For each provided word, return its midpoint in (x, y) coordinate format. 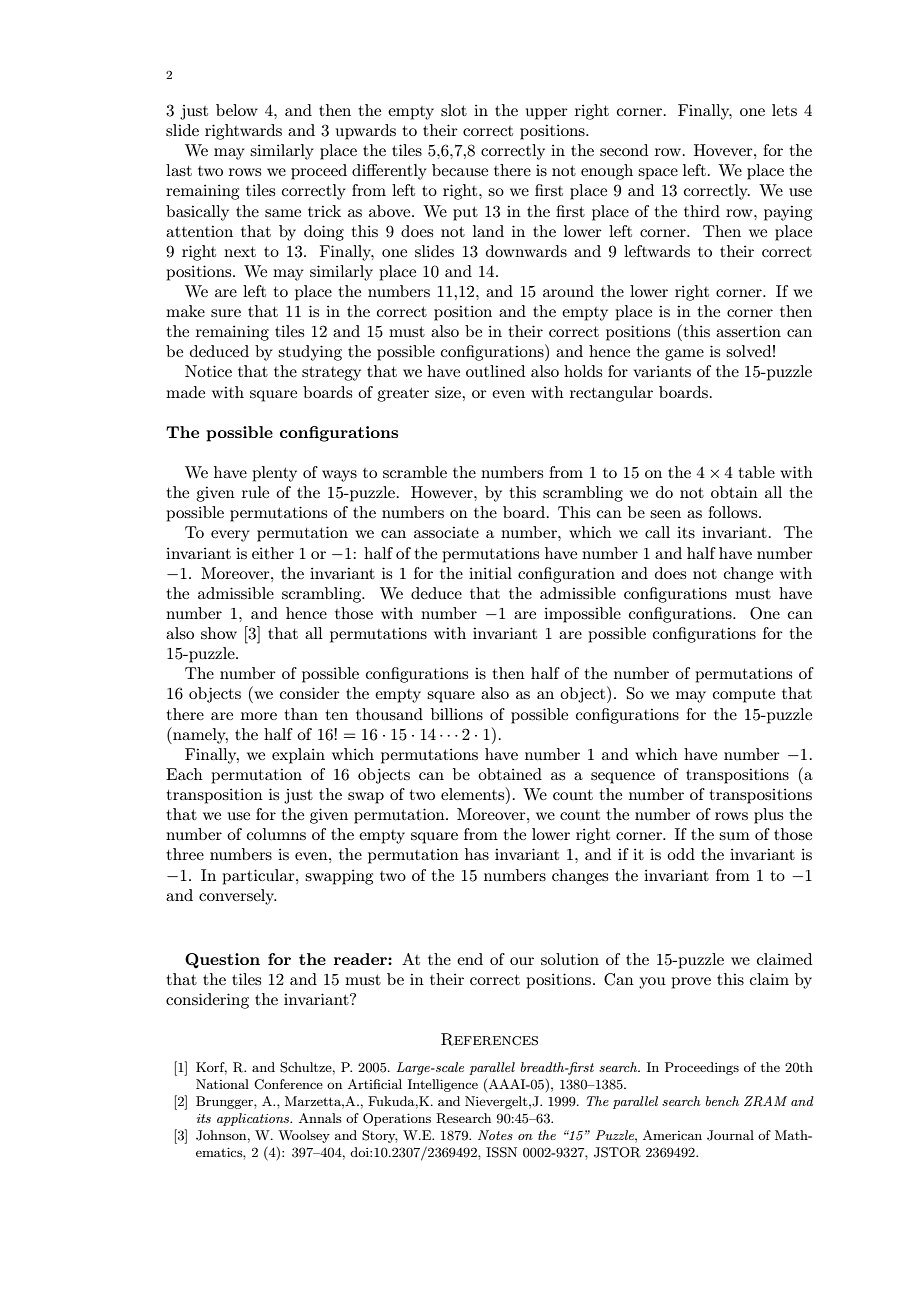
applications (254, 1119)
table (757, 472)
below (237, 110)
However (443, 492)
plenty (274, 474)
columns (276, 834)
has (477, 854)
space (658, 174)
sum (734, 836)
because (460, 170)
